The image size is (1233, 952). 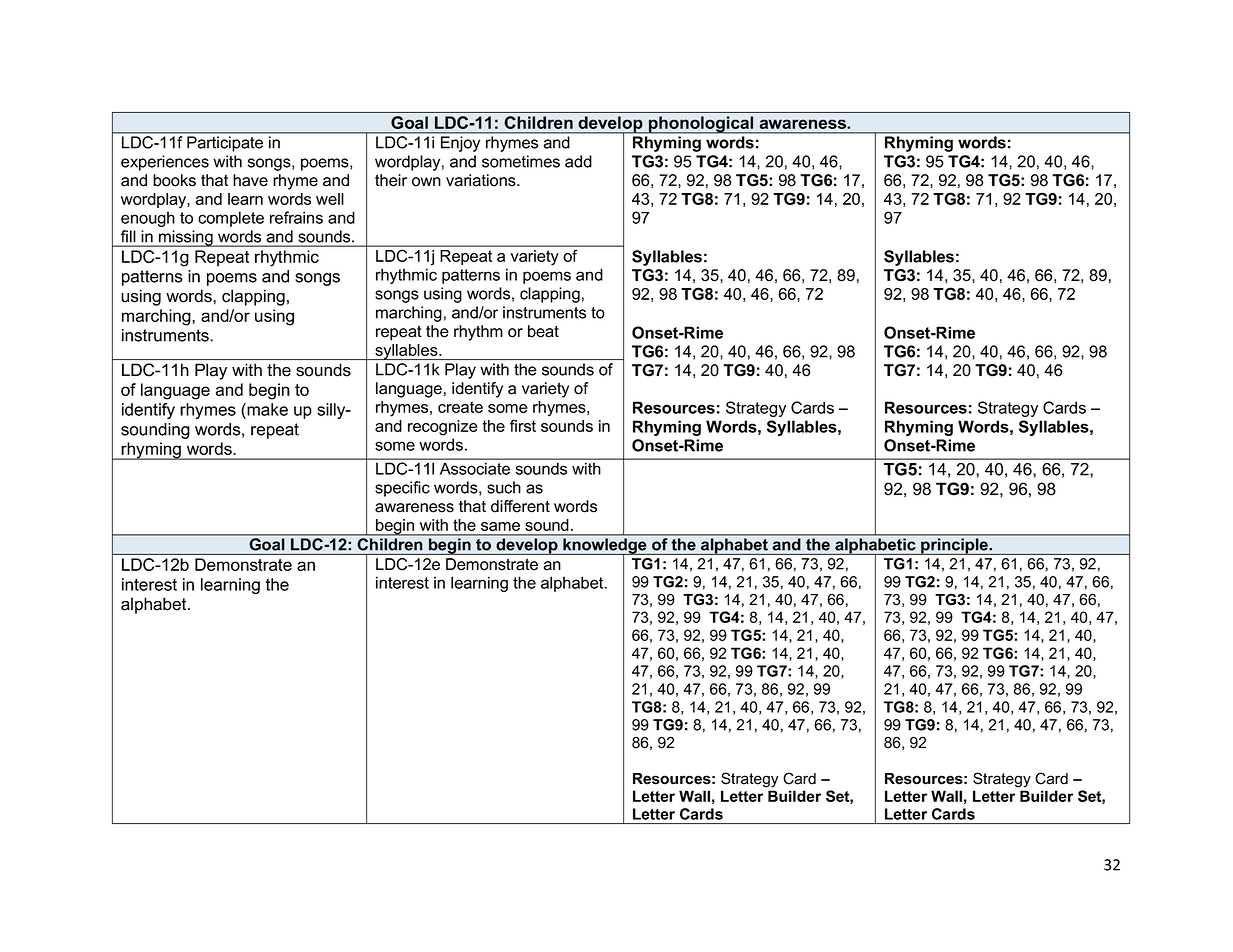 I want to click on specific, so click(x=402, y=489).
